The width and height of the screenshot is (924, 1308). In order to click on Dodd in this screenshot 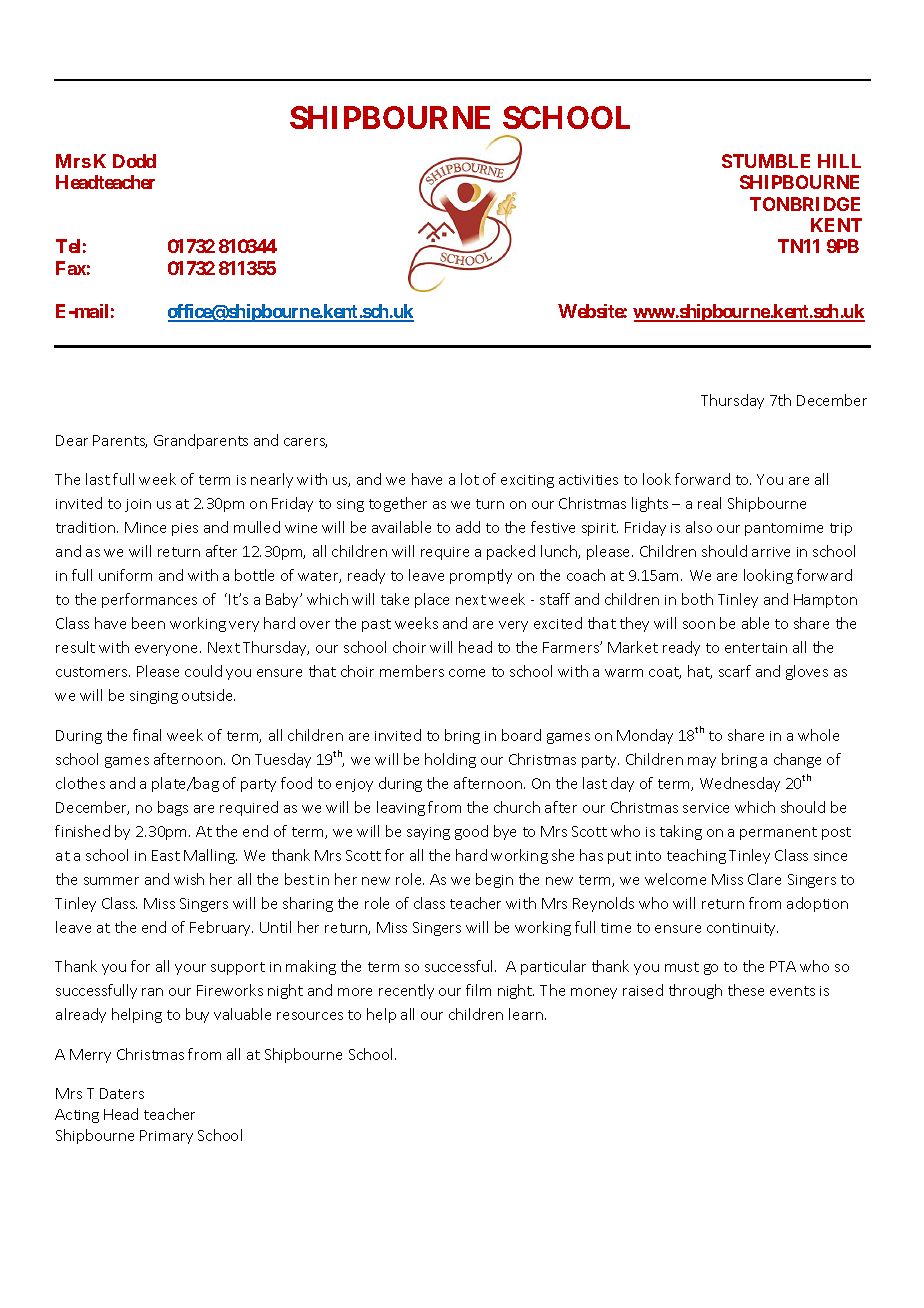, I will do `click(134, 161)`.
